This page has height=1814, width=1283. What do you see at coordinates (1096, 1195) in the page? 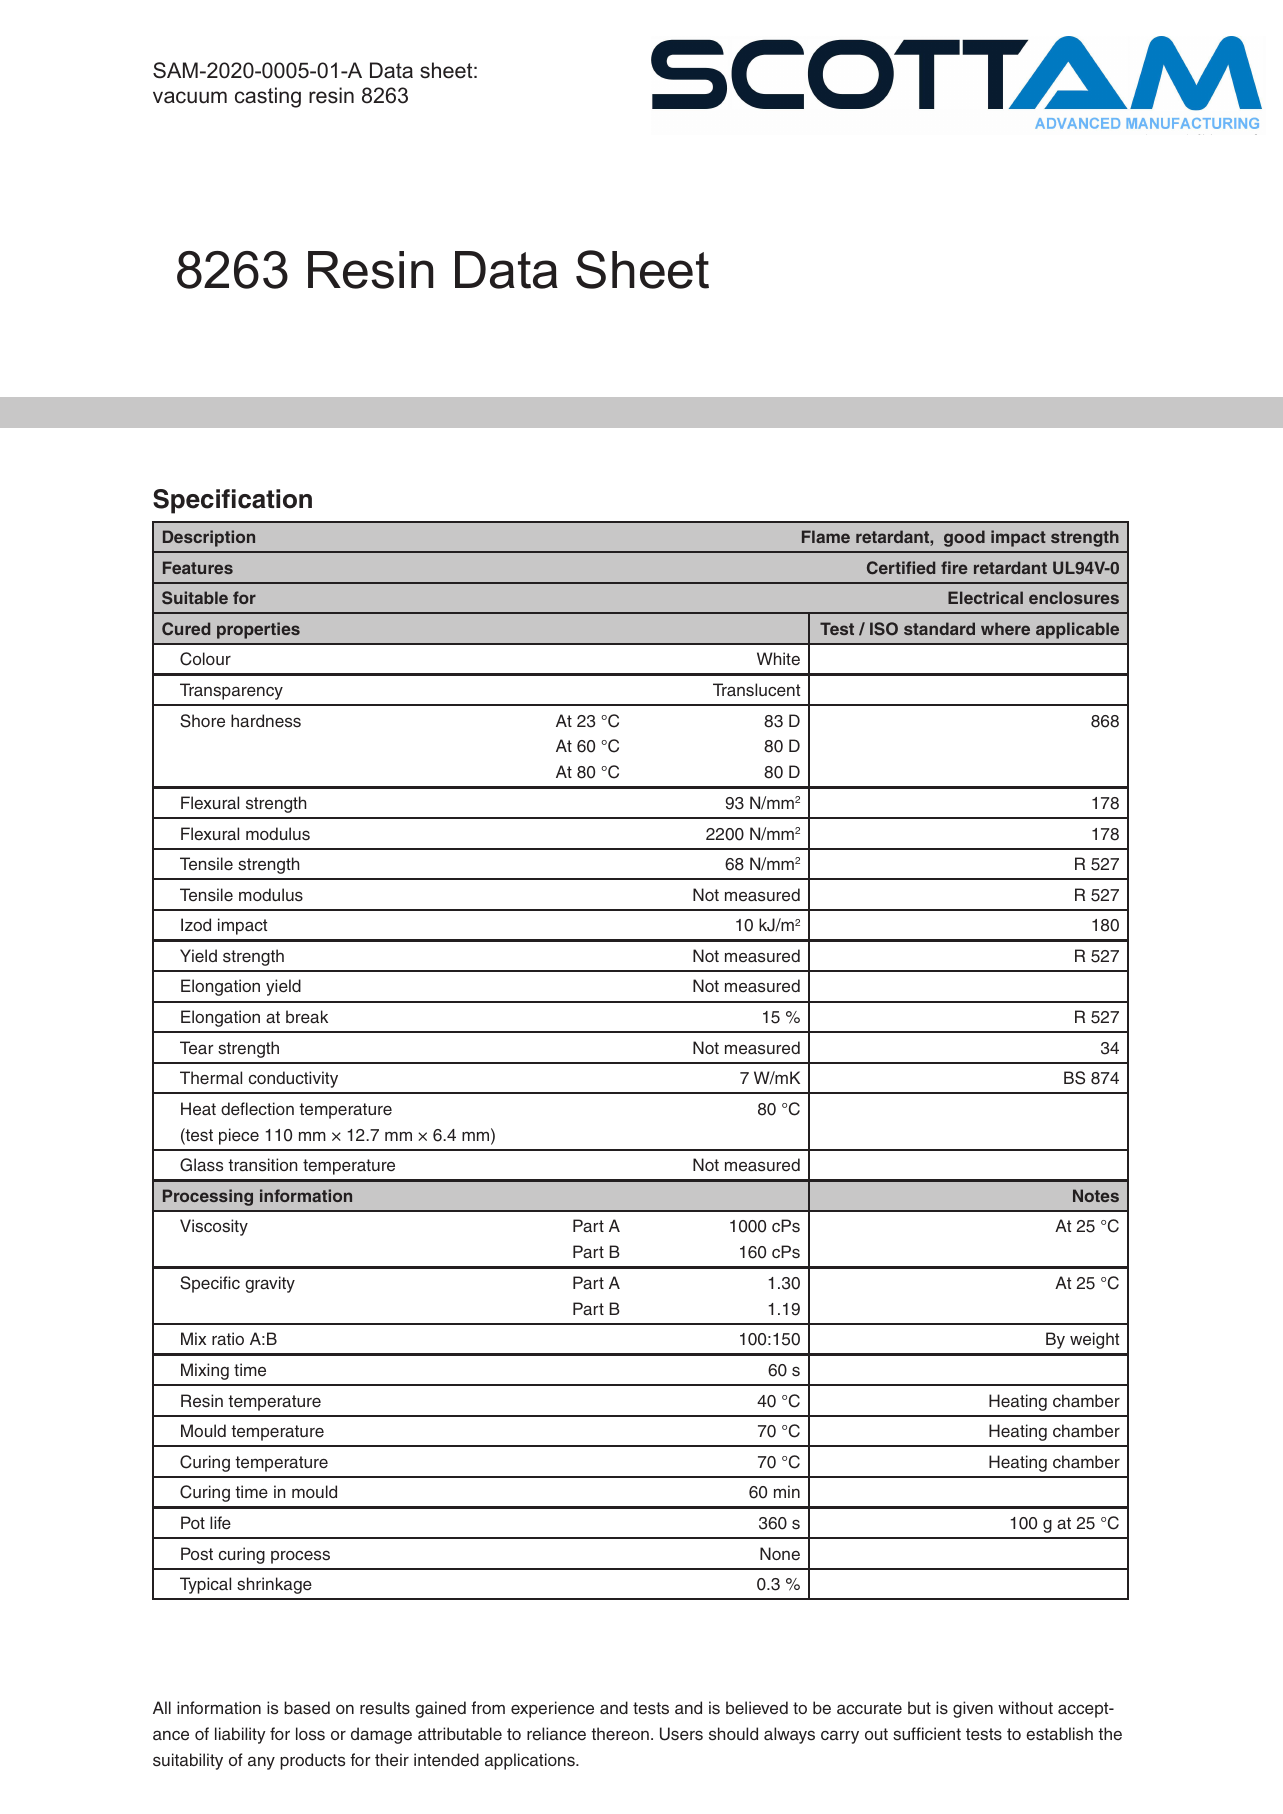
I see `Notes` at bounding box center [1096, 1195].
